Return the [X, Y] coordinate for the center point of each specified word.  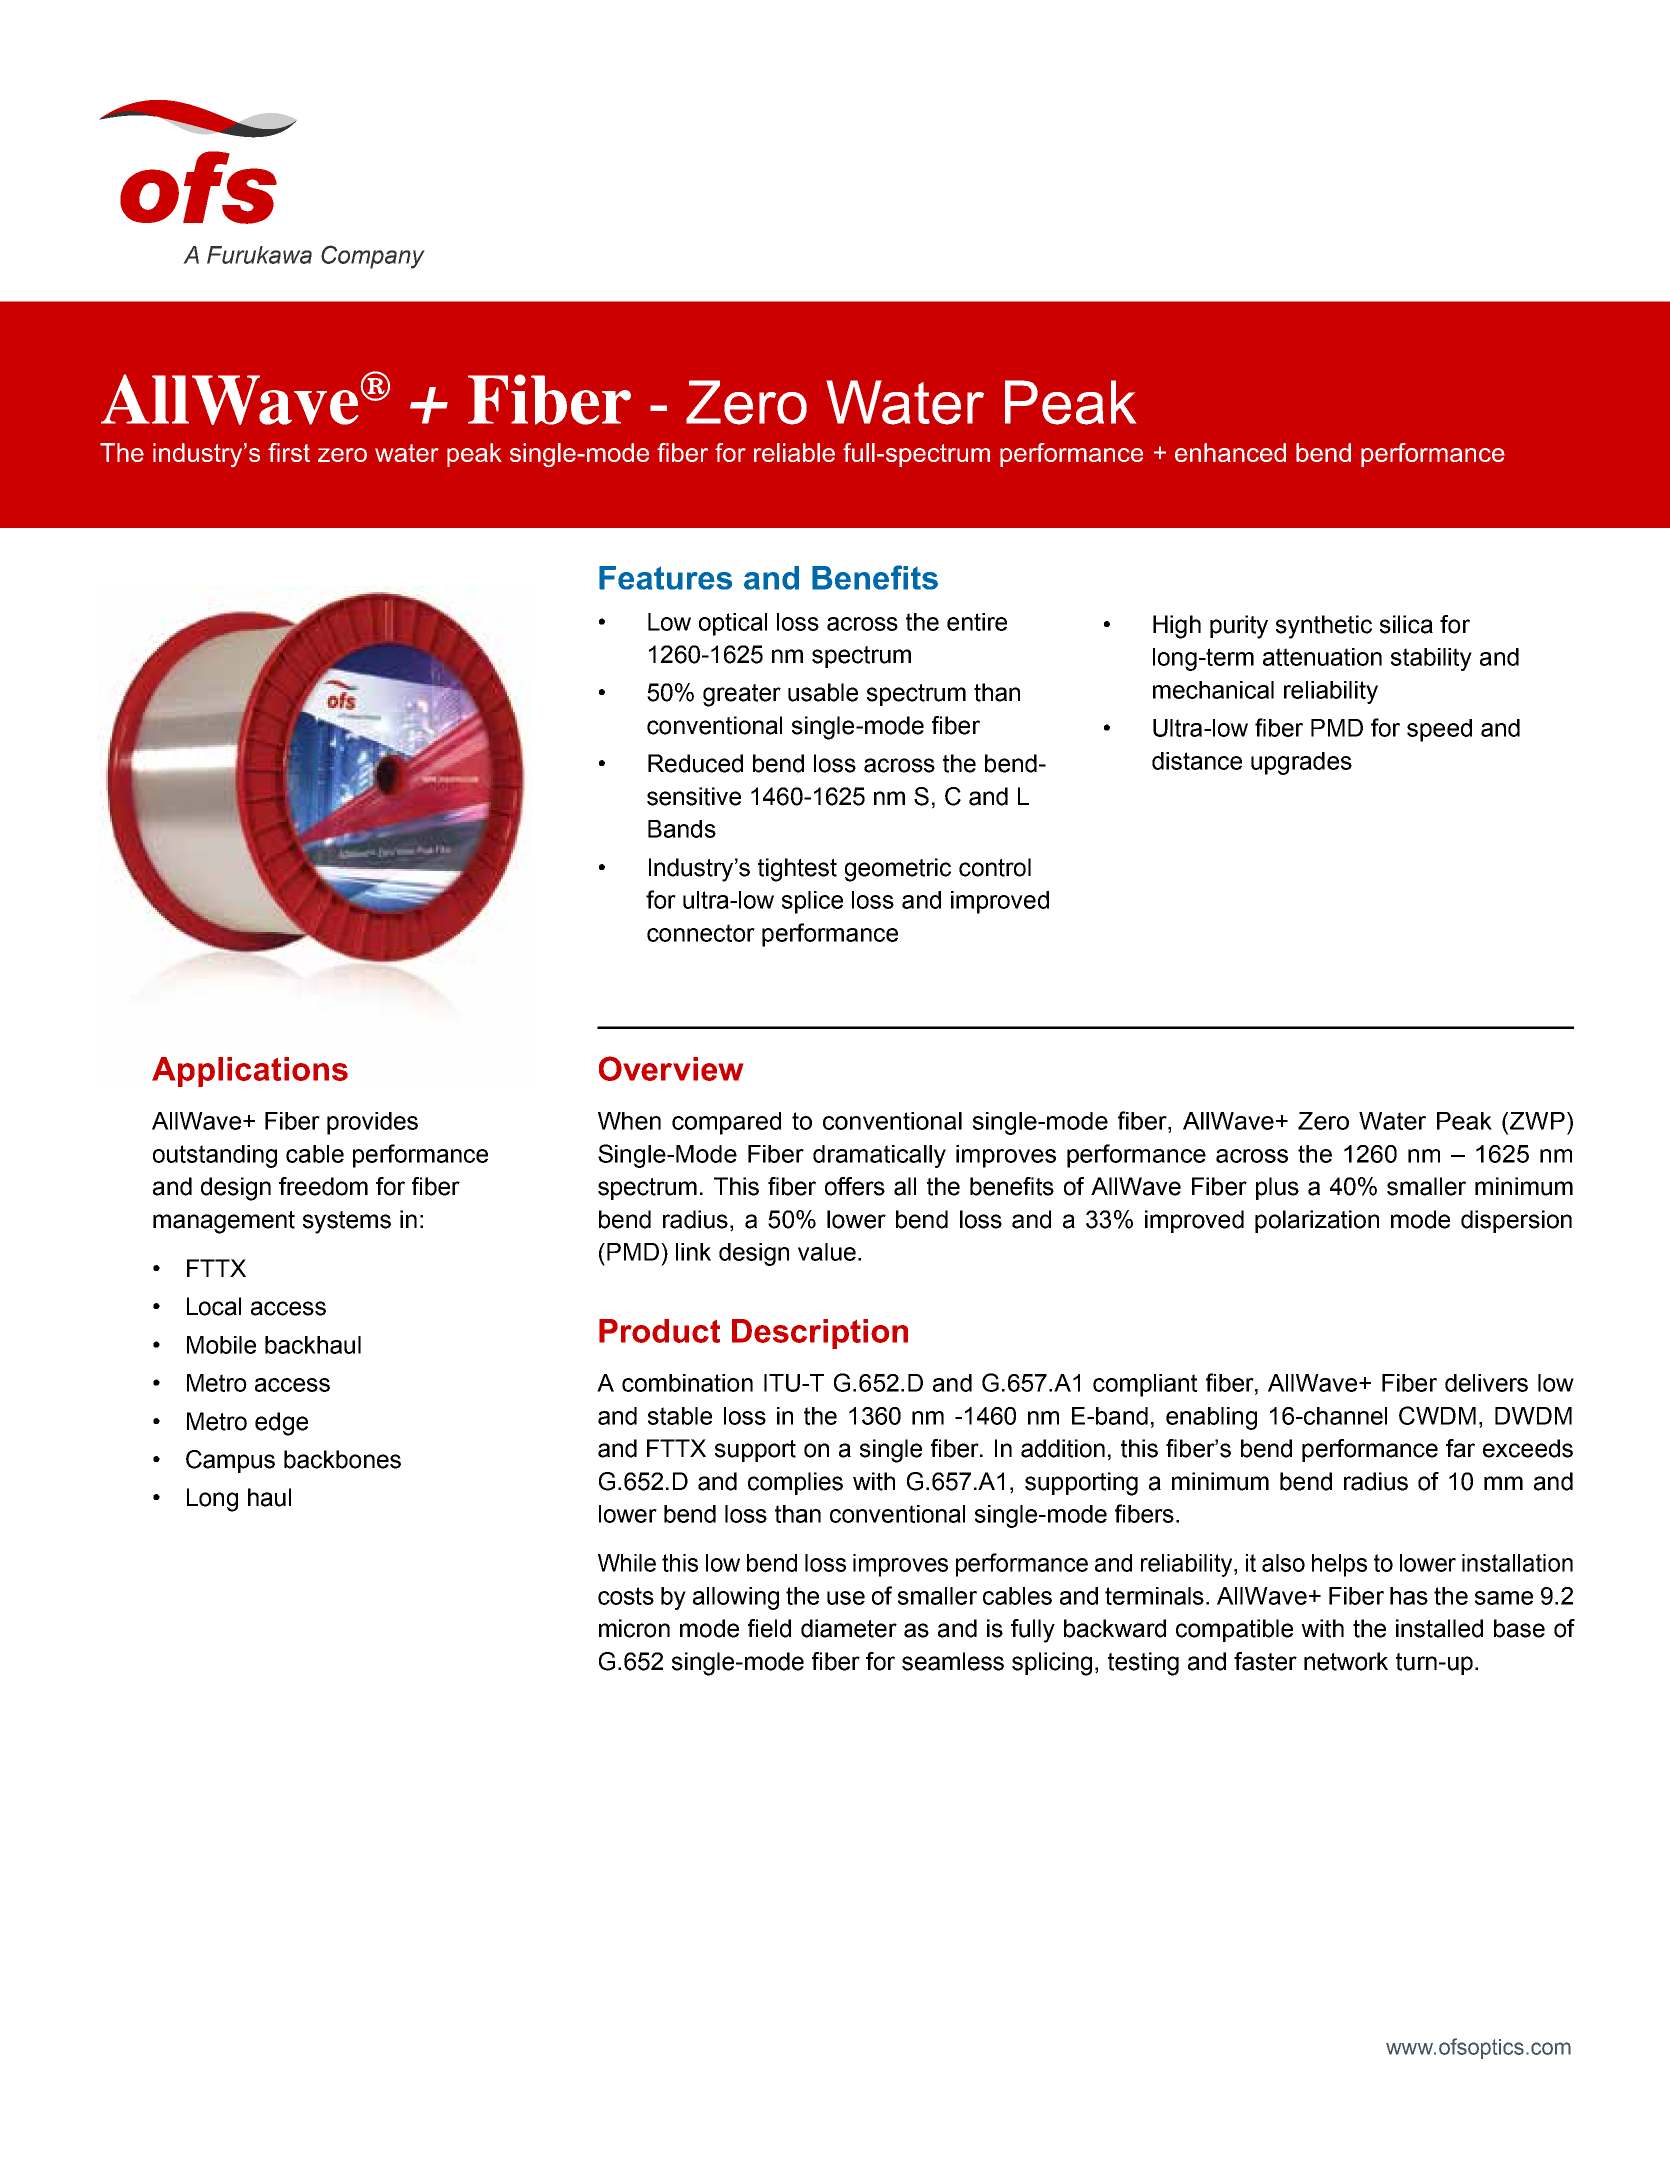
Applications [250, 1072]
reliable [794, 452]
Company [373, 257]
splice [812, 902]
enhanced [1230, 452]
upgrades [1301, 763]
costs [626, 1596]
